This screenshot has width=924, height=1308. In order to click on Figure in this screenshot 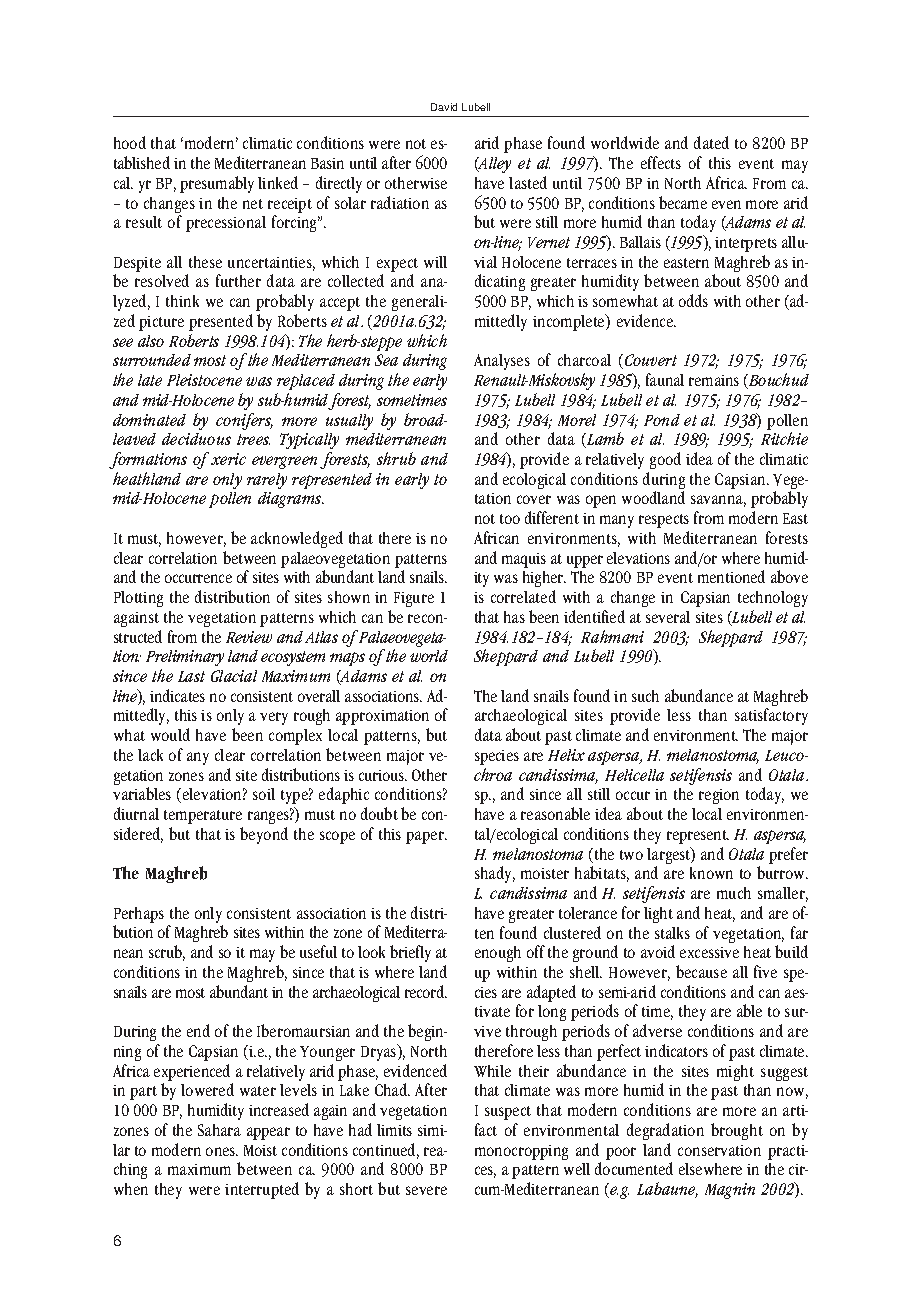, I will do `click(414, 599)`.
